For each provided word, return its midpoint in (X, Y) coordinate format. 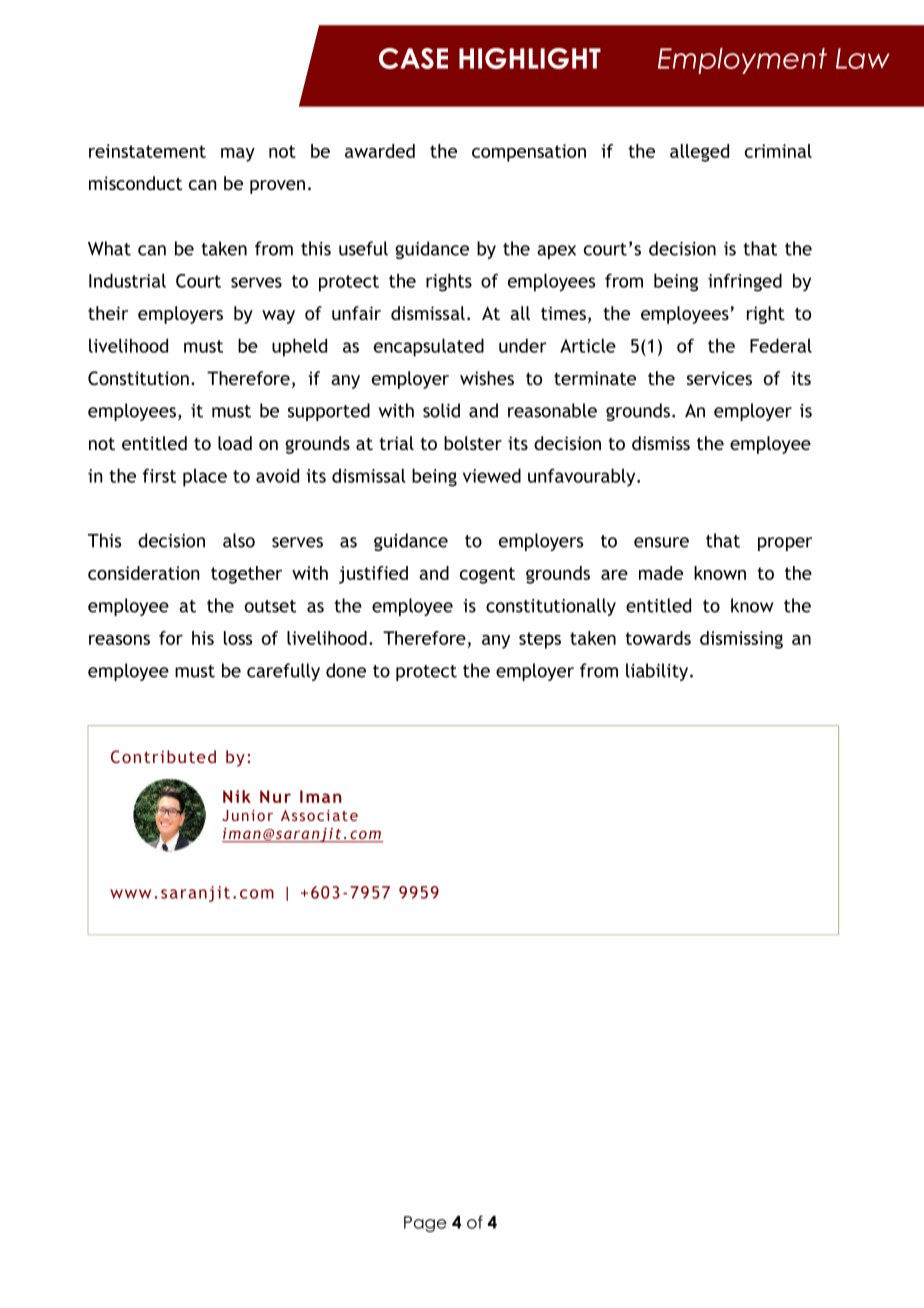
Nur (275, 796)
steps (540, 640)
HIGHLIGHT (530, 58)
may (238, 155)
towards (658, 638)
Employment (742, 61)
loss (238, 638)
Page (425, 1224)
